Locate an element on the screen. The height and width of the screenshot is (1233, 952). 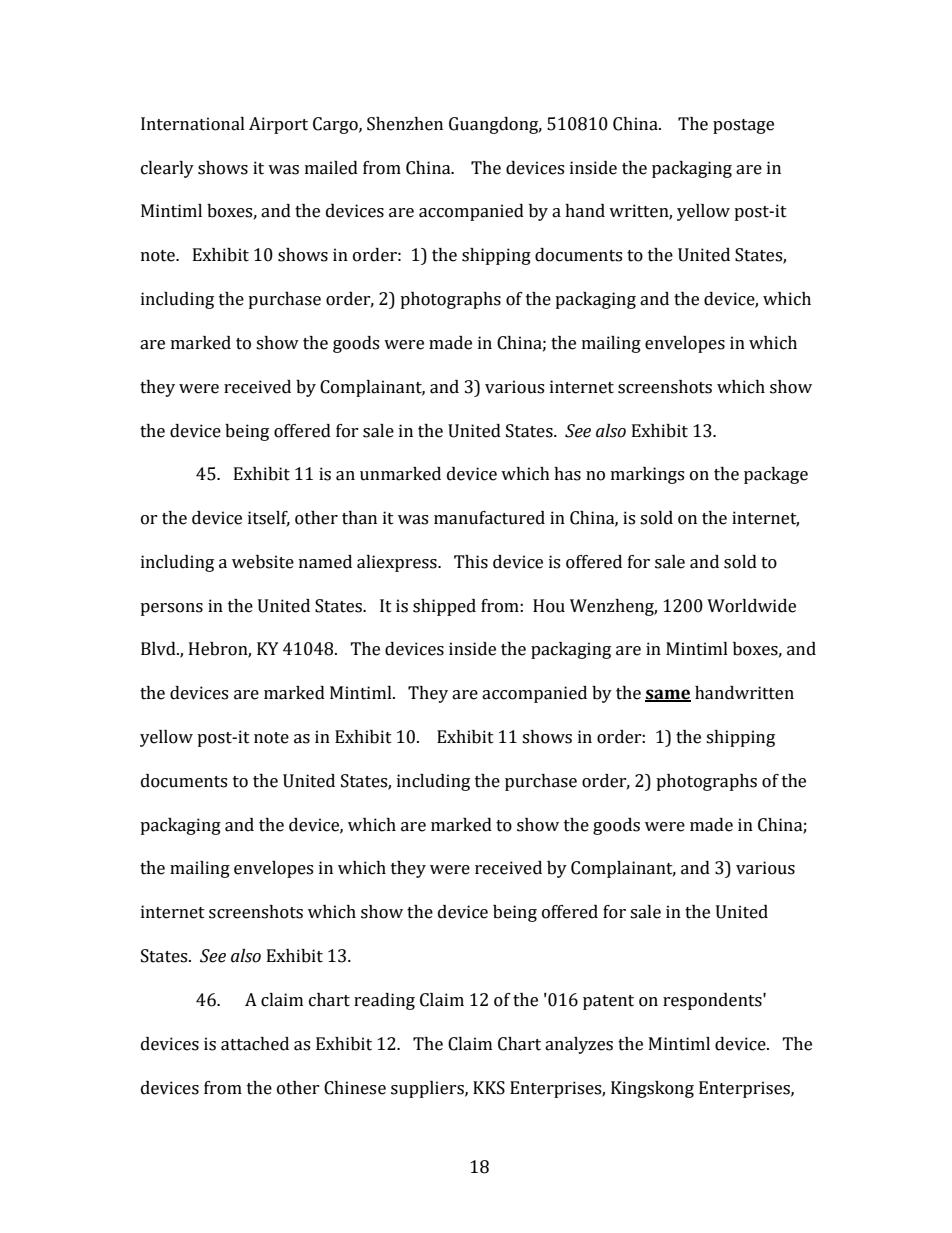
attached is located at coordinates (255, 1044).
